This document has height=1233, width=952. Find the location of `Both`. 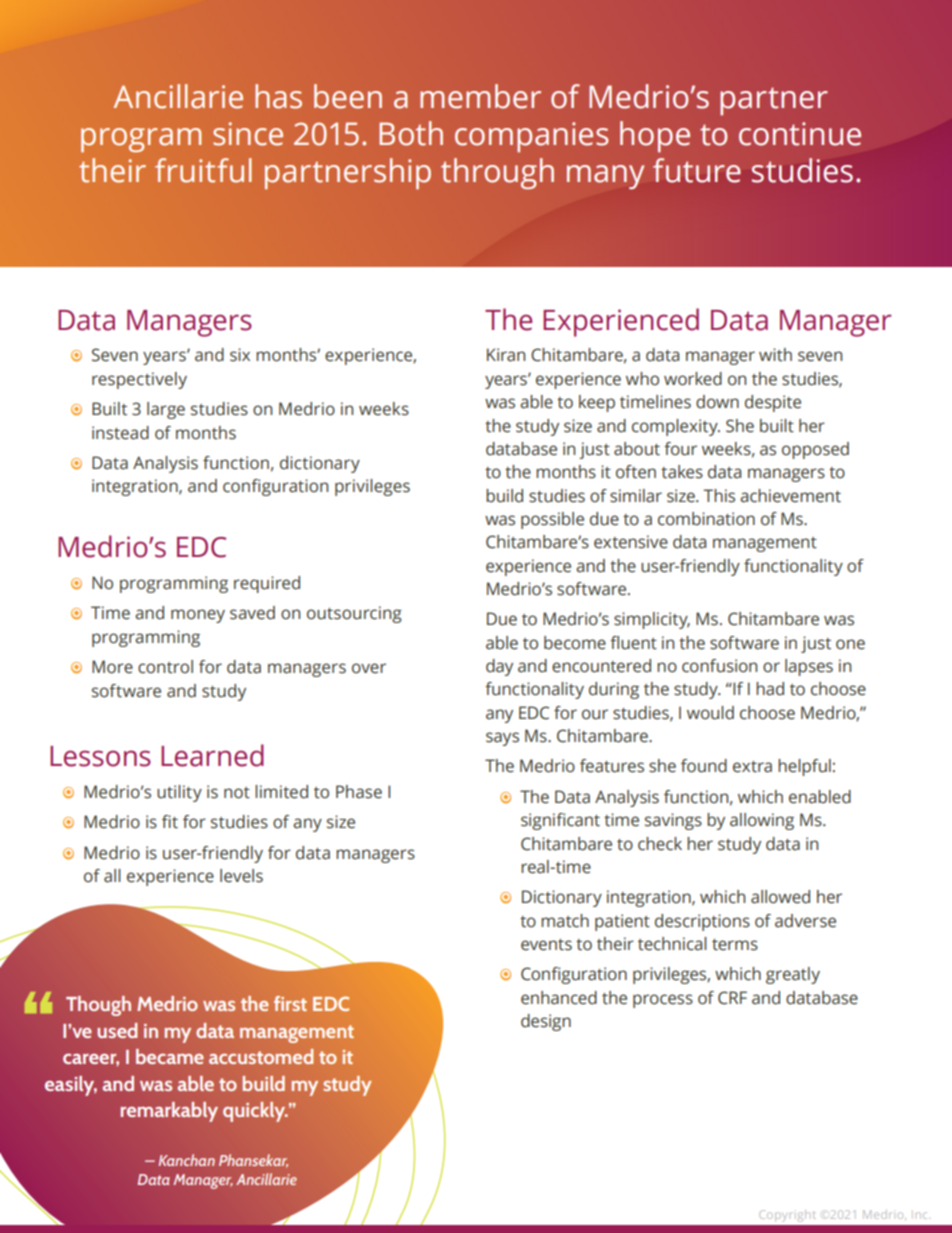

Both is located at coordinates (411, 133).
